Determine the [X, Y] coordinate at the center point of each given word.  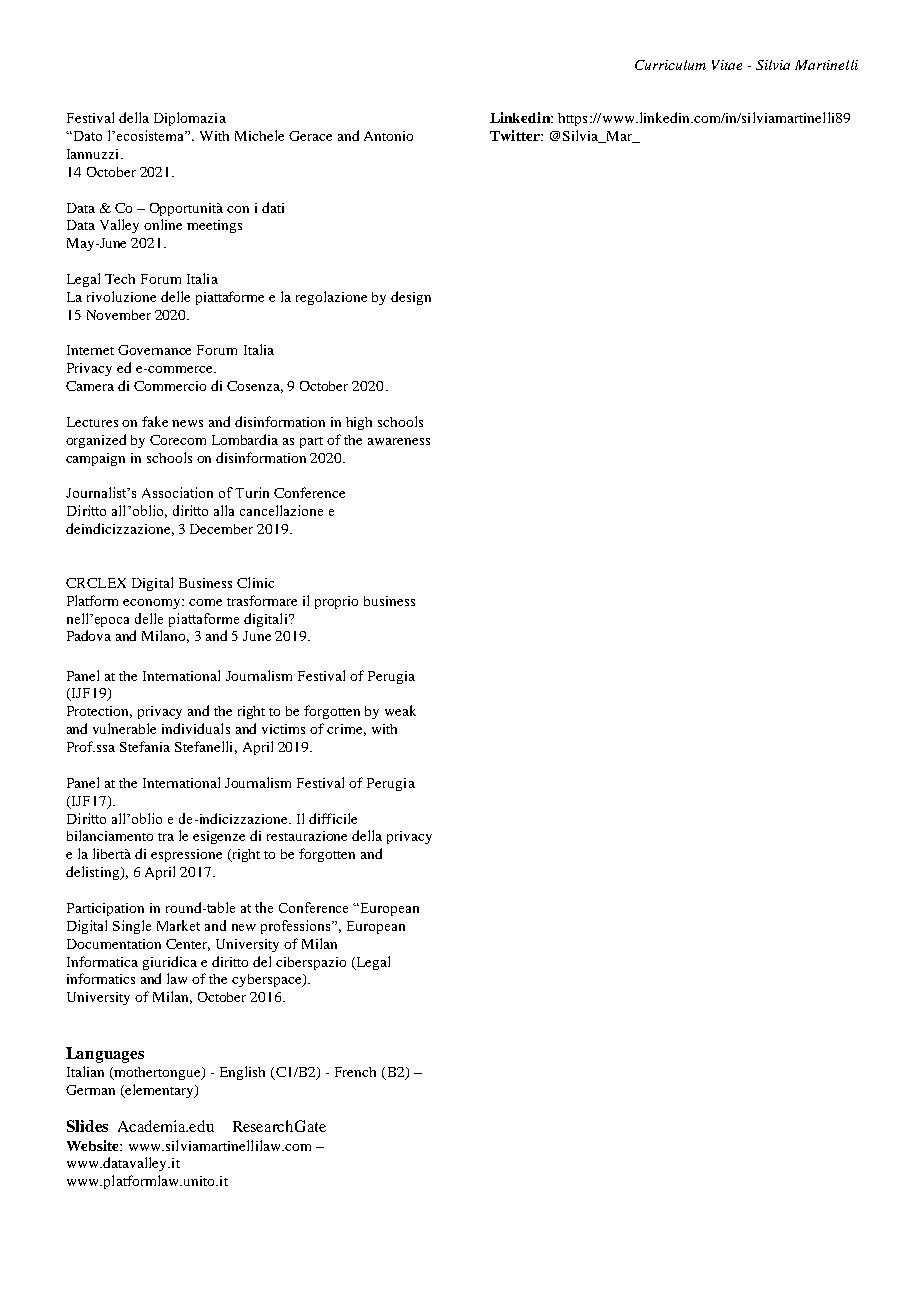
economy [153, 604]
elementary [159, 1091]
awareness [399, 441]
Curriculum [670, 65]
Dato [86, 136]
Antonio [388, 136]
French [355, 1072]
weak [400, 710]
